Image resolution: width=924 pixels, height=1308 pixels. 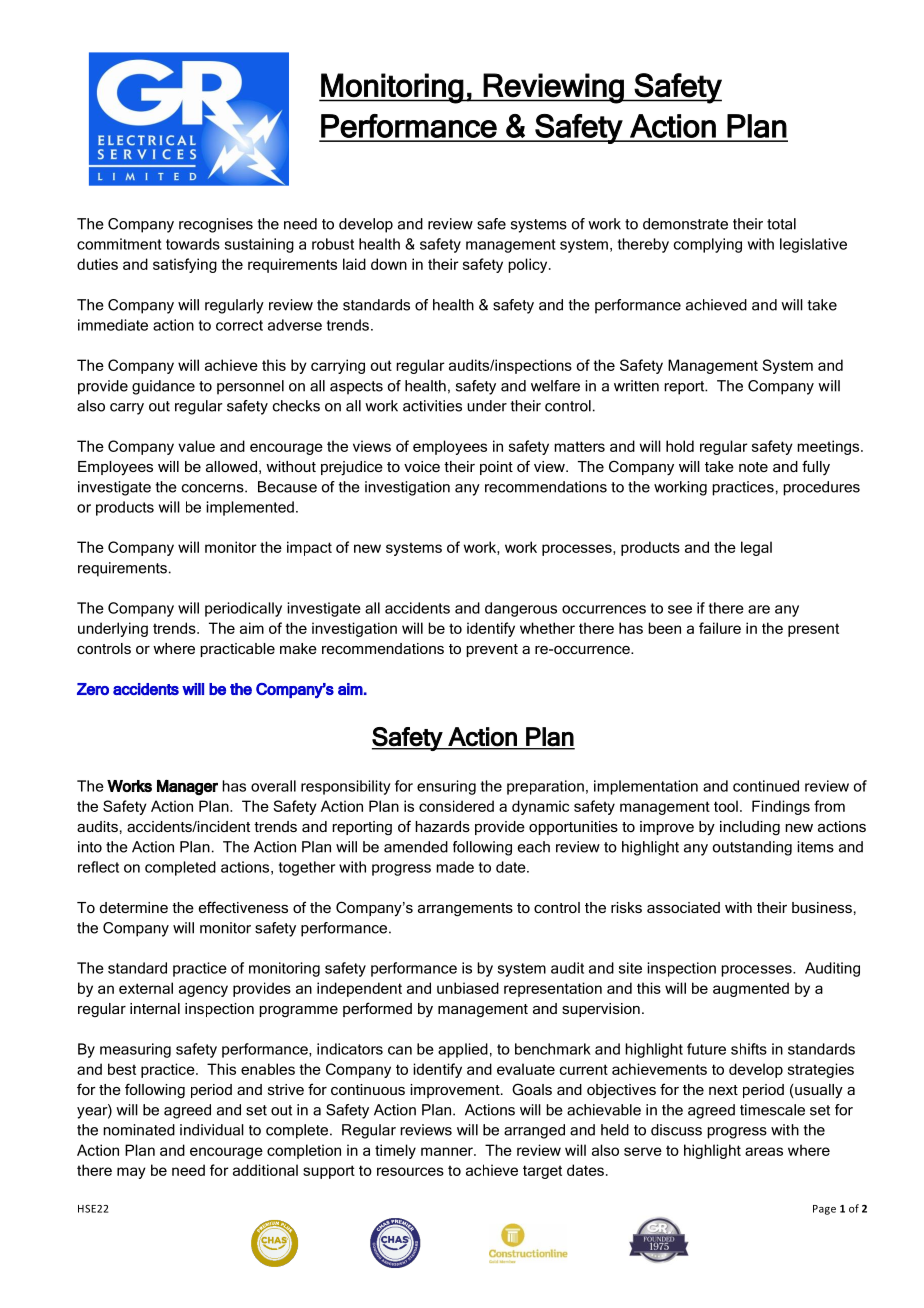 What do you see at coordinates (756, 548) in the image?
I see `legal` at bounding box center [756, 548].
